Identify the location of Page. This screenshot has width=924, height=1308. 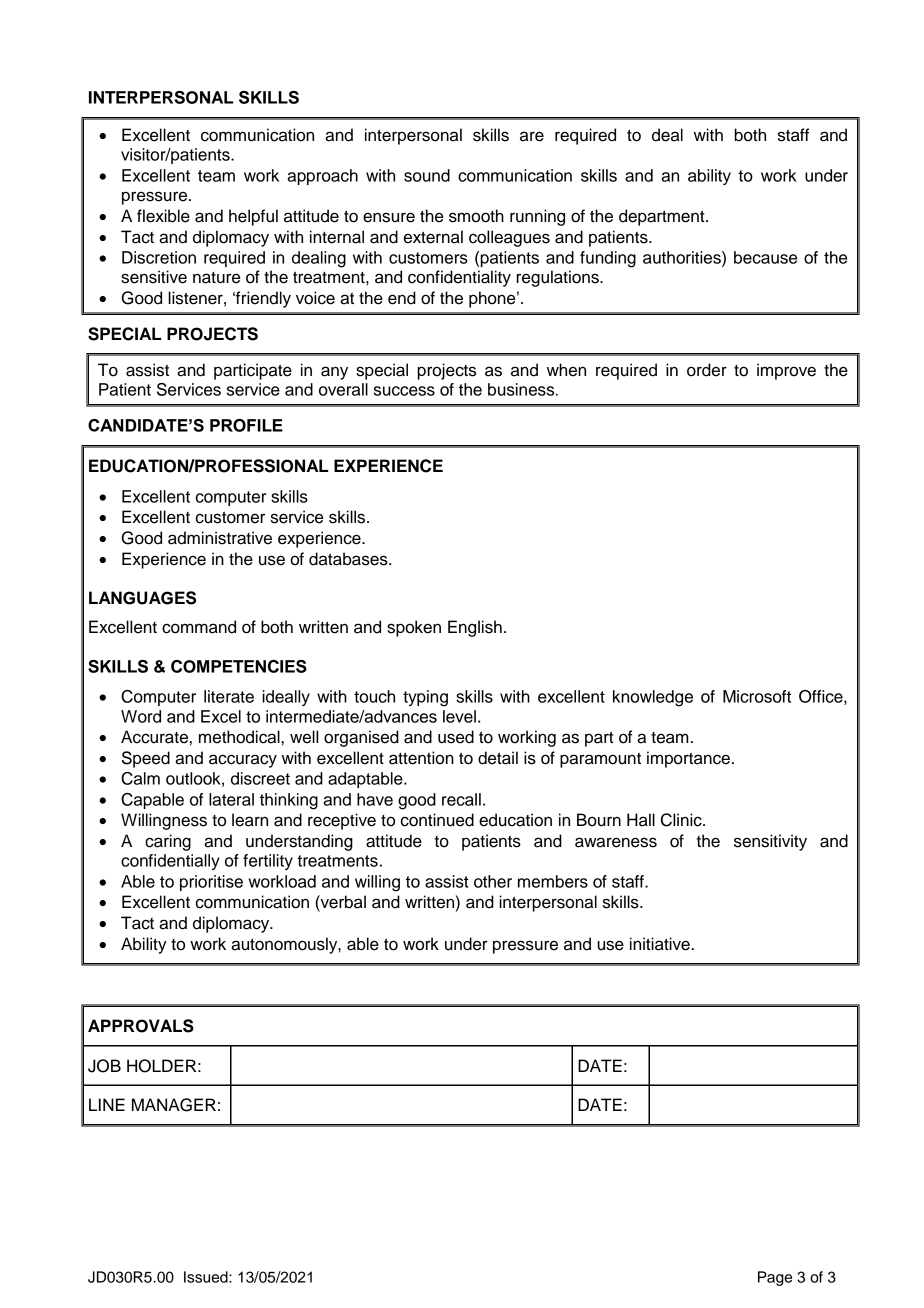
(775, 1278).
